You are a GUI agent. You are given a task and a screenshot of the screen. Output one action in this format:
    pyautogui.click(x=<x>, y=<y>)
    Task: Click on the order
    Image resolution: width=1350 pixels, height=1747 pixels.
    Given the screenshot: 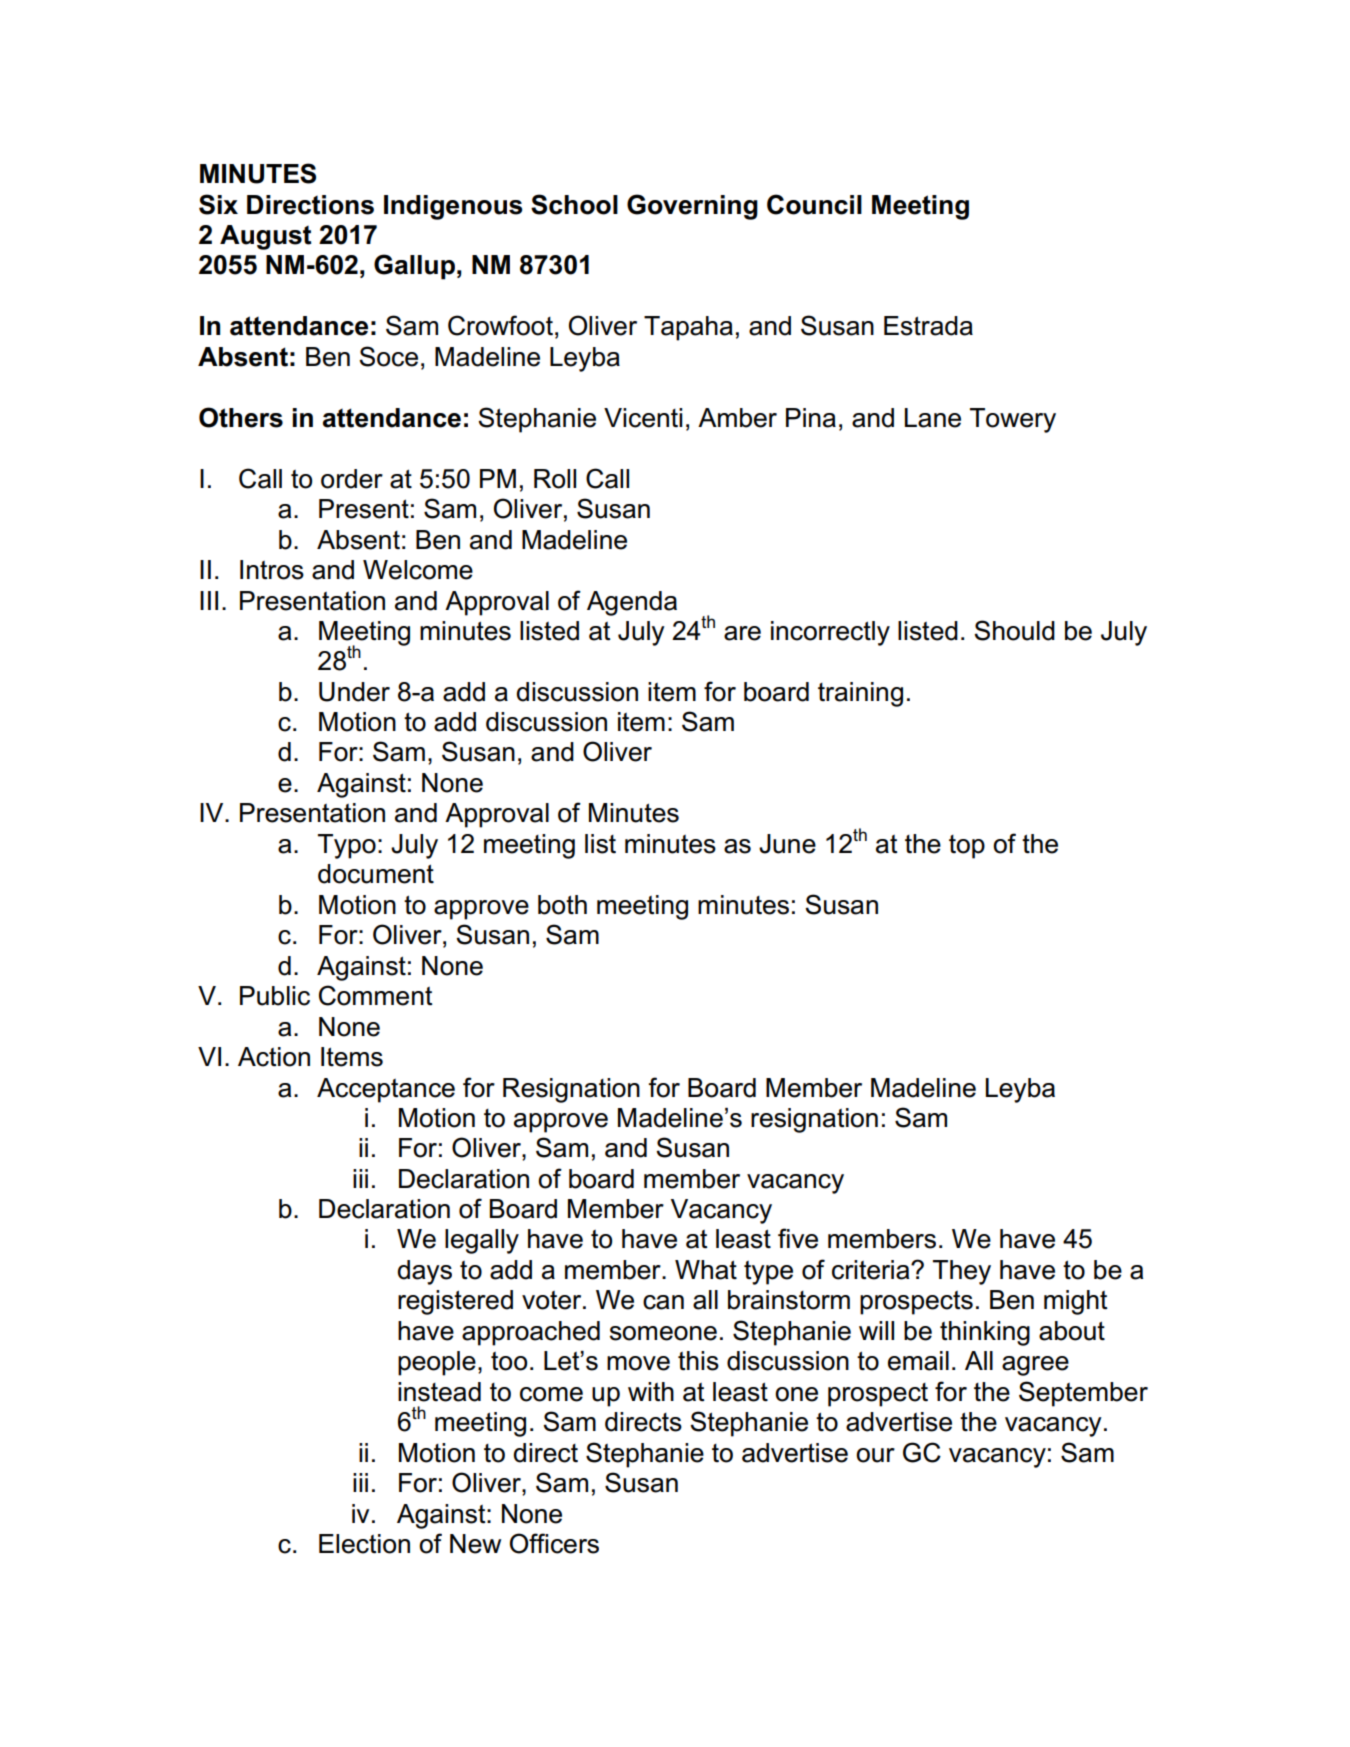 What is the action you would take?
    pyautogui.click(x=352, y=479)
